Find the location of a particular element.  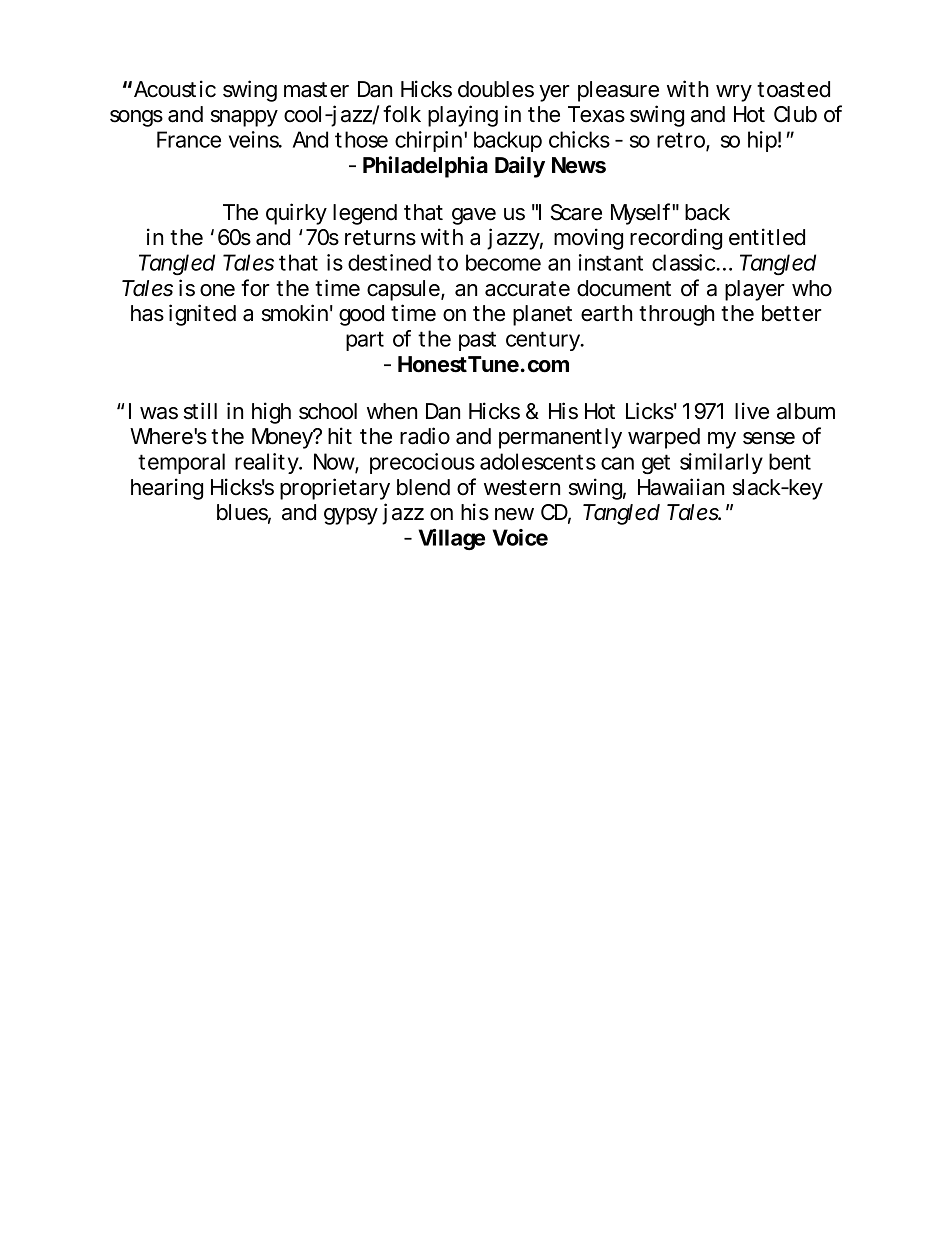

classic is located at coordinates (685, 262).
